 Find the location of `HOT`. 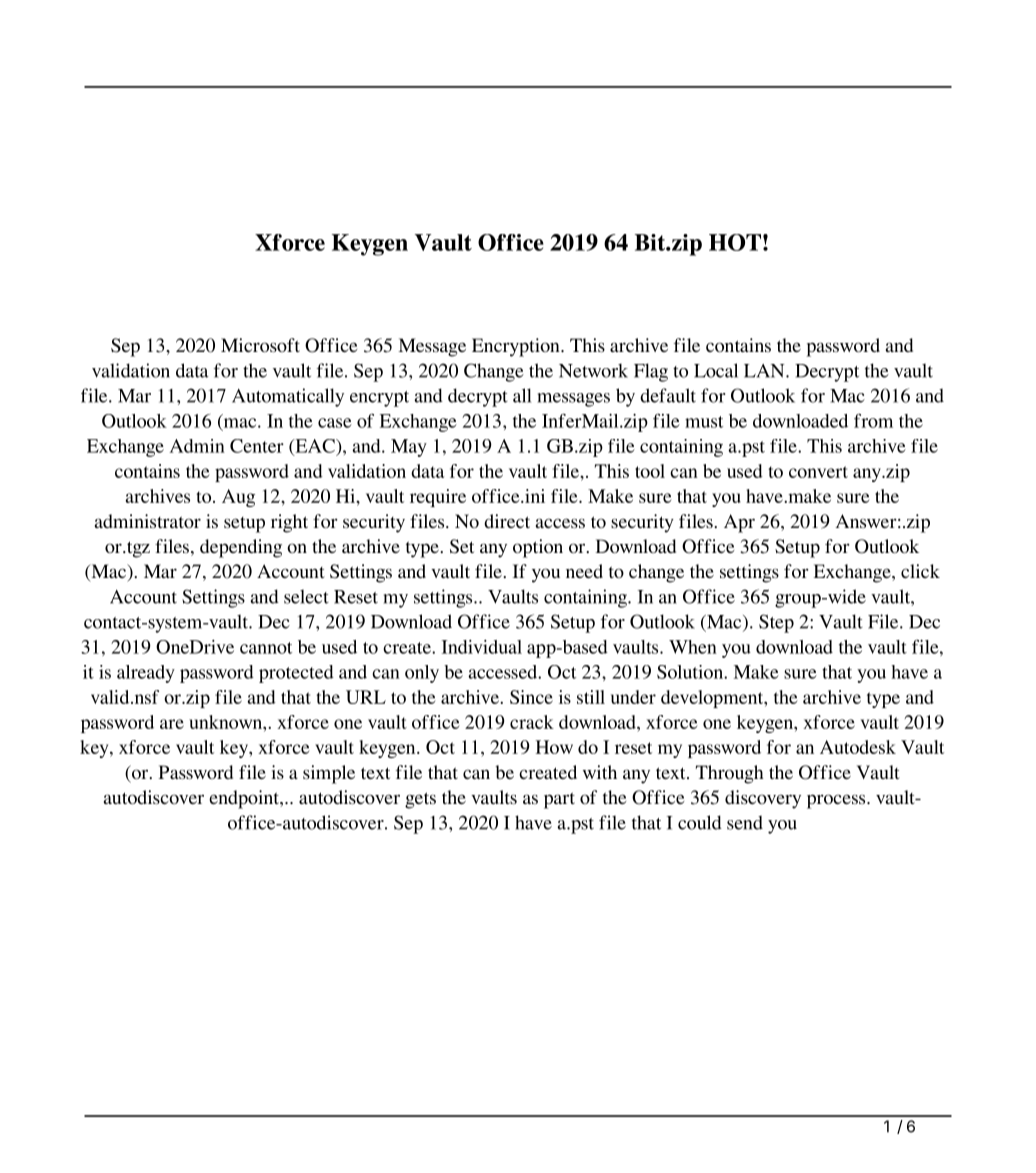

HOT is located at coordinates (735, 242).
